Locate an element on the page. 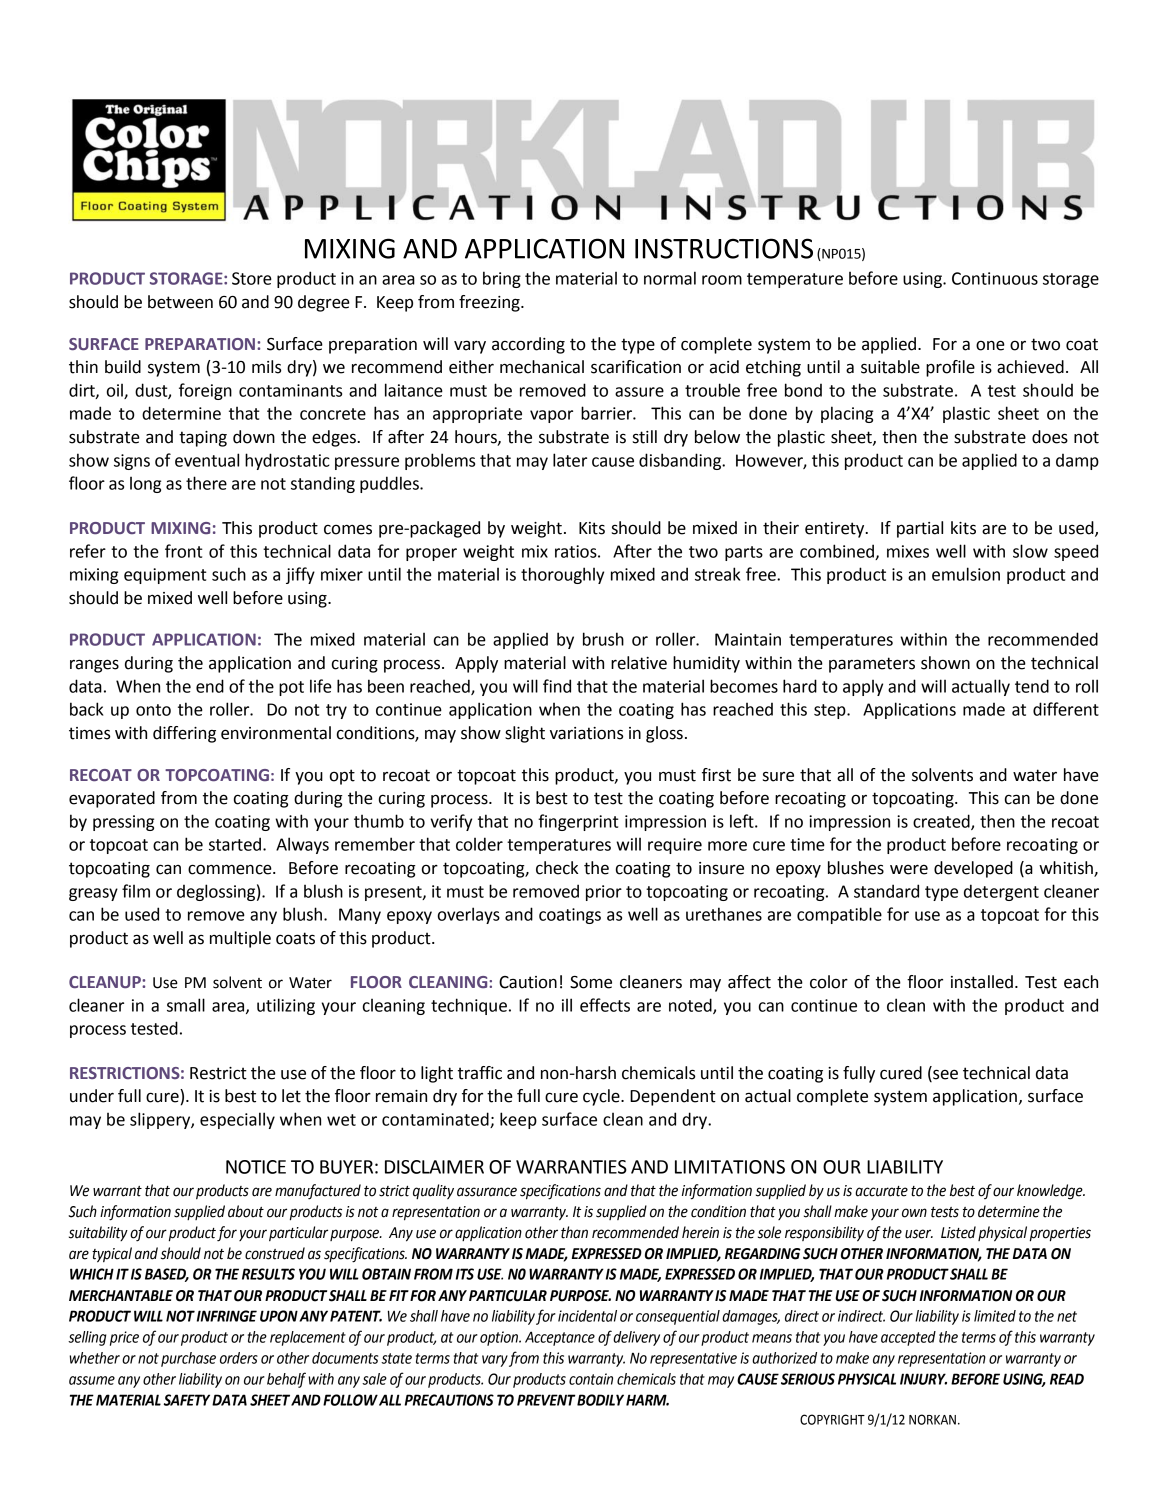 This image has height=1511, width=1168. started is located at coordinates (236, 844).
